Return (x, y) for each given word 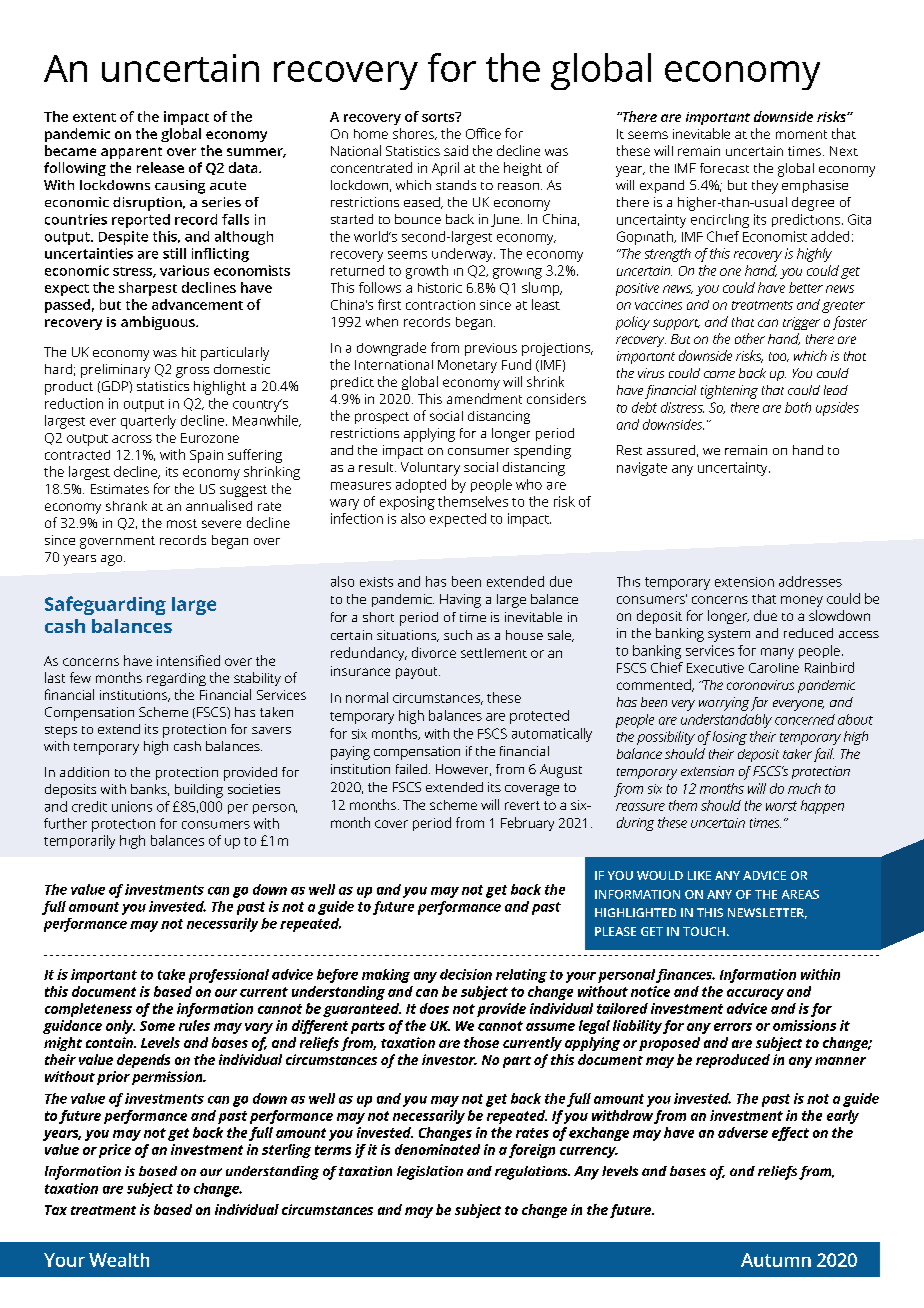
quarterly (148, 422)
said (456, 150)
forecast (724, 168)
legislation (430, 1173)
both (798, 407)
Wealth (119, 1260)
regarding (176, 679)
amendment (484, 398)
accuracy (755, 994)
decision (466, 974)
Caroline (774, 668)
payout (418, 673)
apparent (131, 153)
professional (229, 976)
